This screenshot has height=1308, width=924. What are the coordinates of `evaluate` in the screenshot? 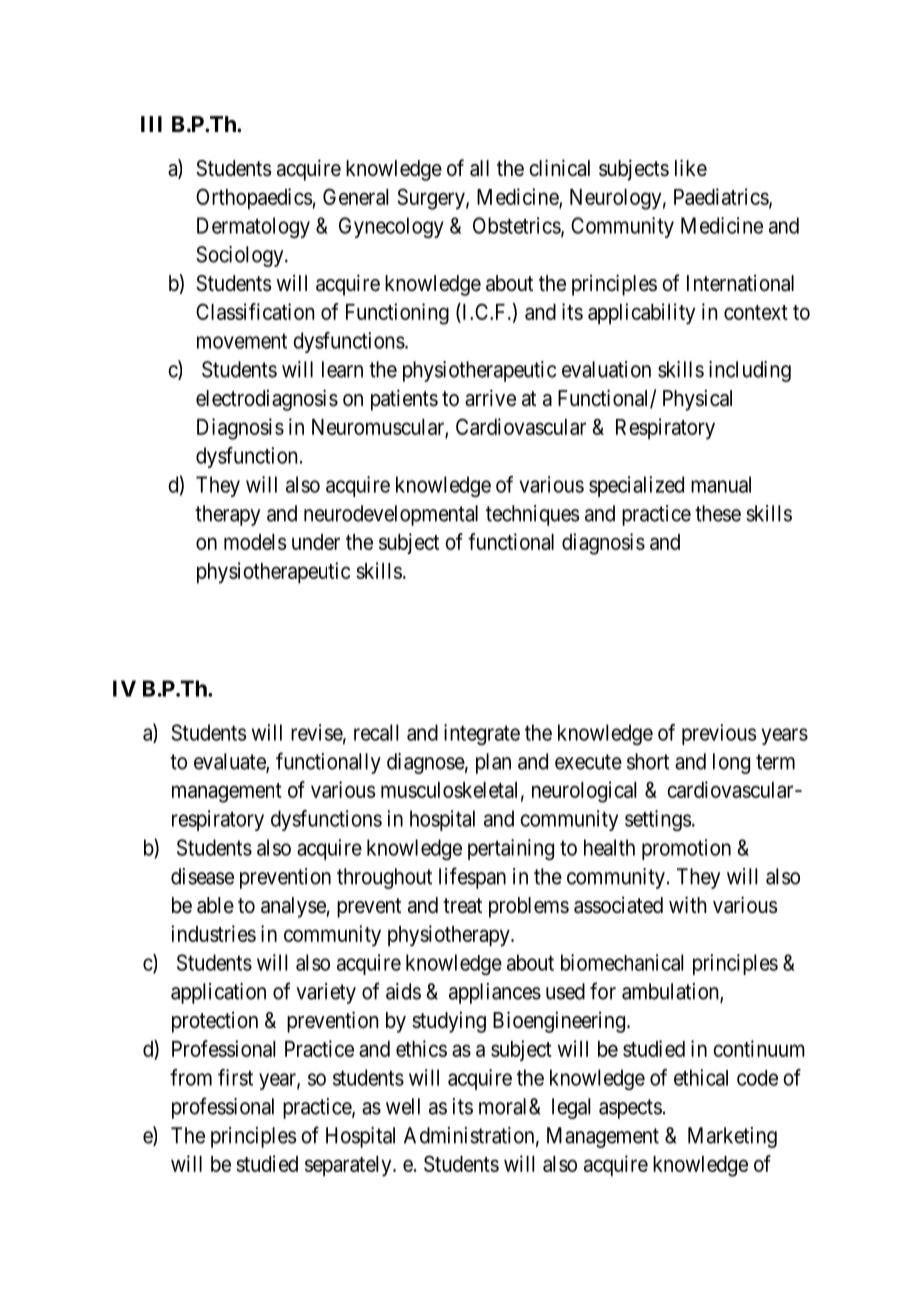 It's located at (230, 762).
